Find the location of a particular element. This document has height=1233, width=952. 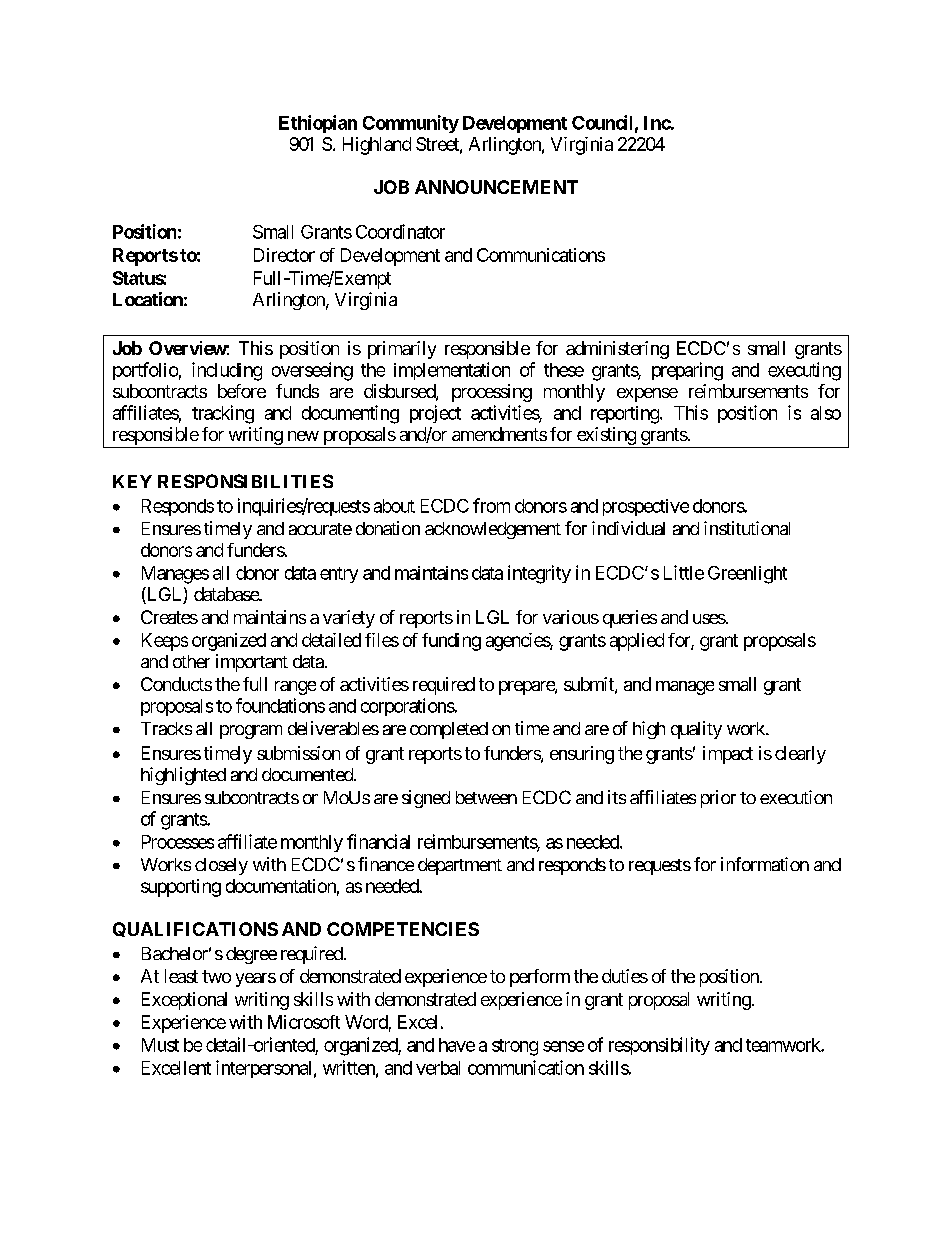

Ethiopian is located at coordinates (318, 124).
